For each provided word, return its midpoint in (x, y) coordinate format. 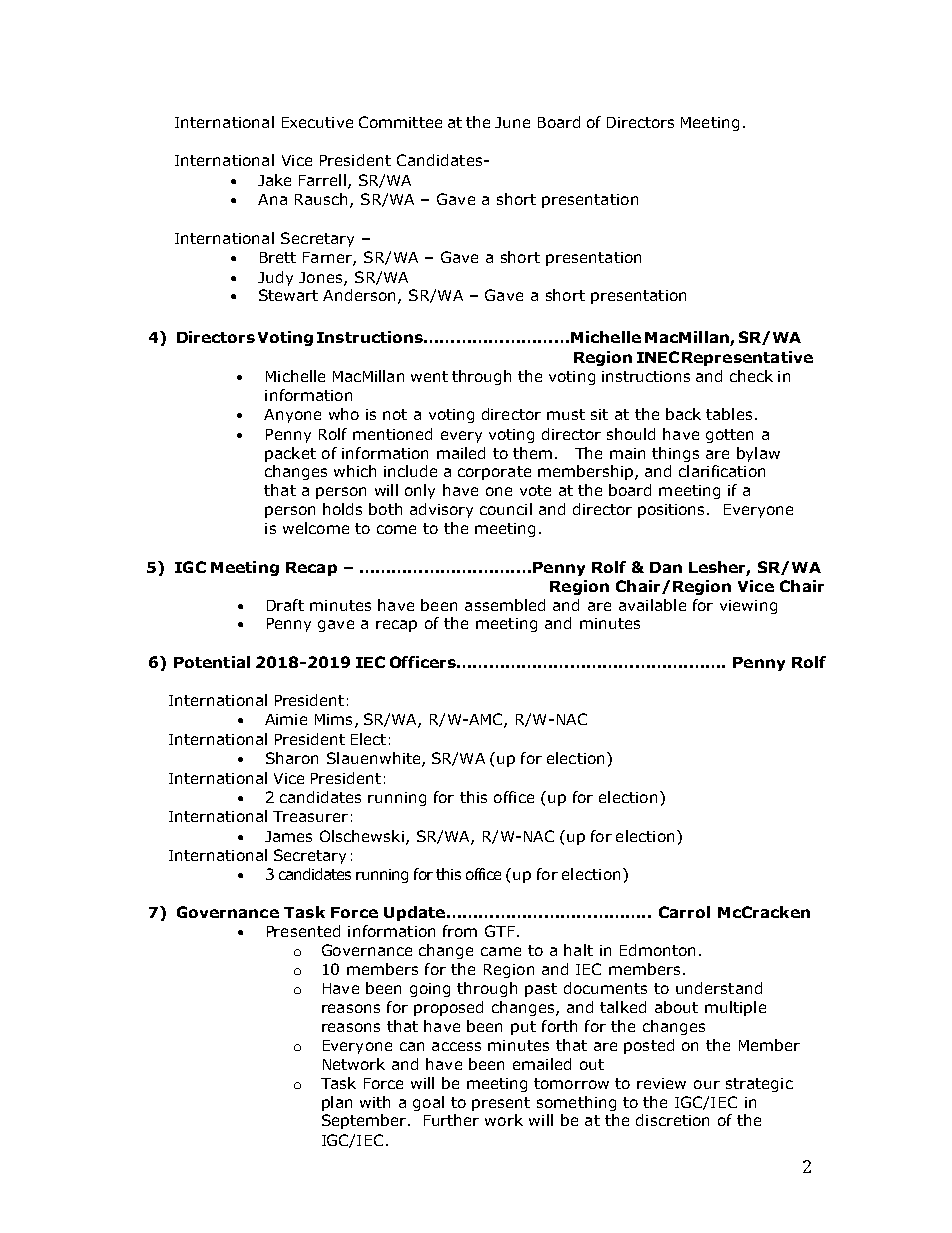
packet (290, 454)
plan (337, 1103)
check (751, 376)
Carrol (684, 912)
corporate (494, 473)
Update (414, 913)
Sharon (292, 758)
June (512, 122)
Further (451, 1120)
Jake (274, 180)
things (675, 454)
